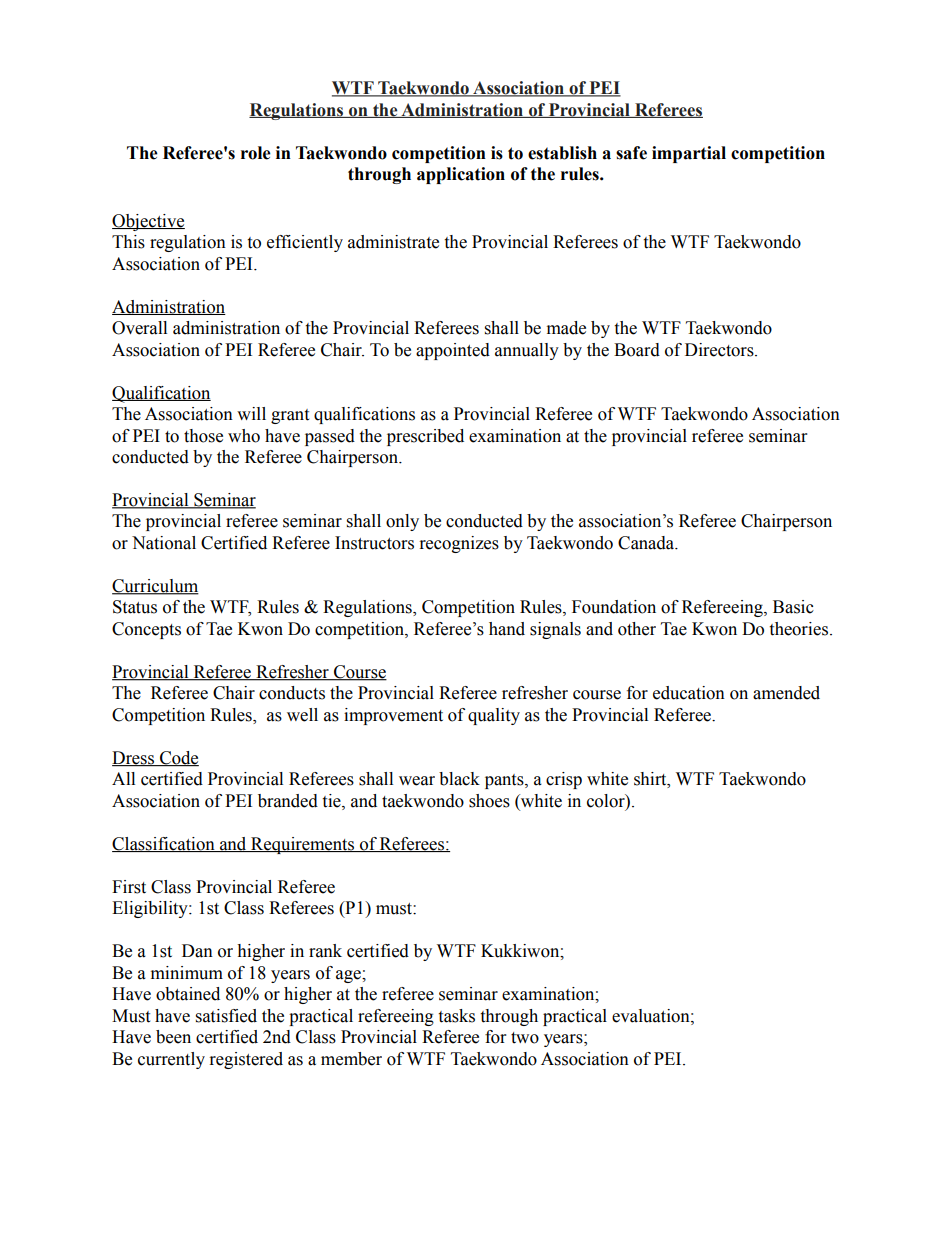 The height and width of the screenshot is (1233, 952). What do you see at coordinates (507, 629) in the screenshot?
I see `hand` at bounding box center [507, 629].
